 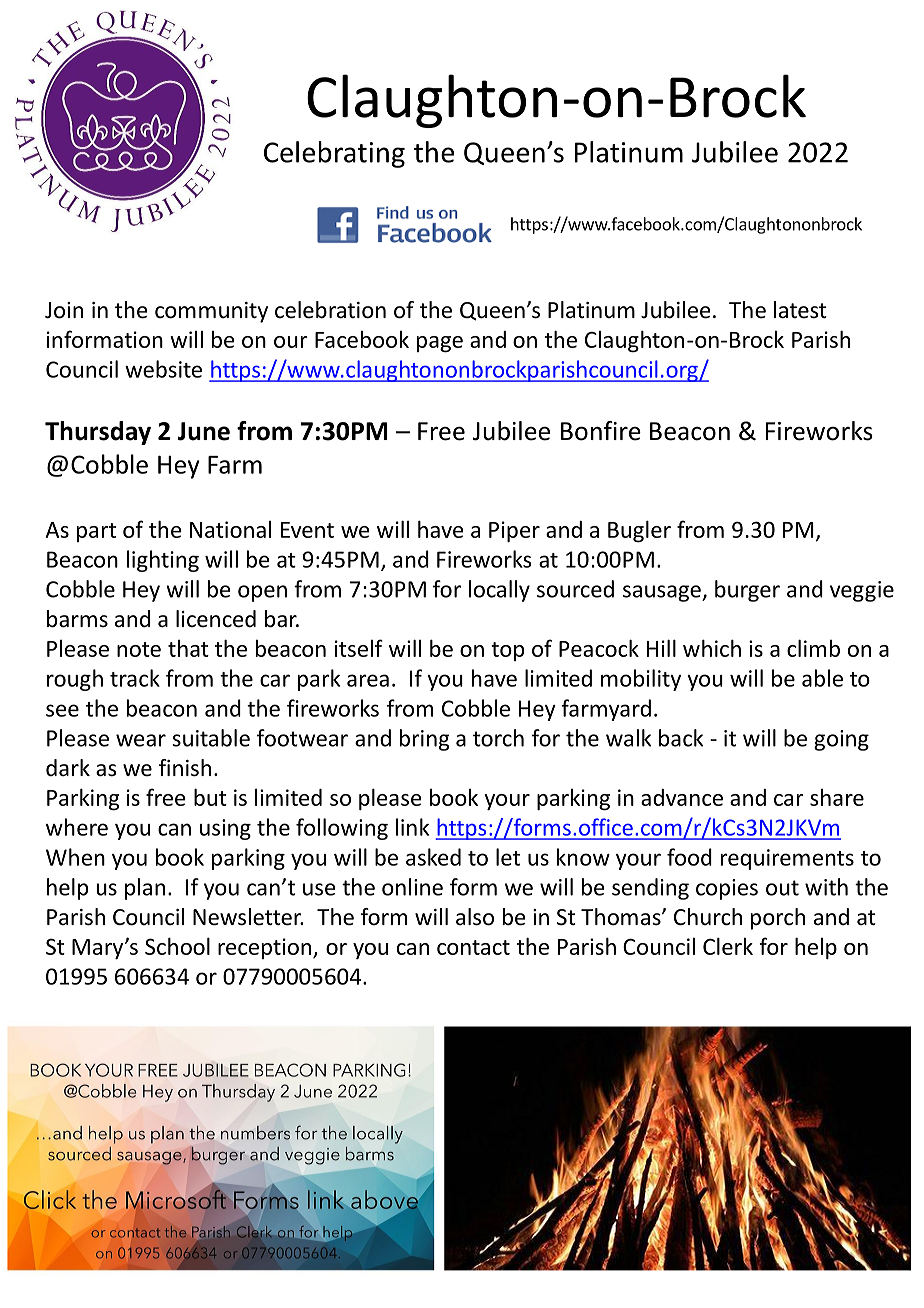 I want to click on celebration, so click(x=330, y=310).
